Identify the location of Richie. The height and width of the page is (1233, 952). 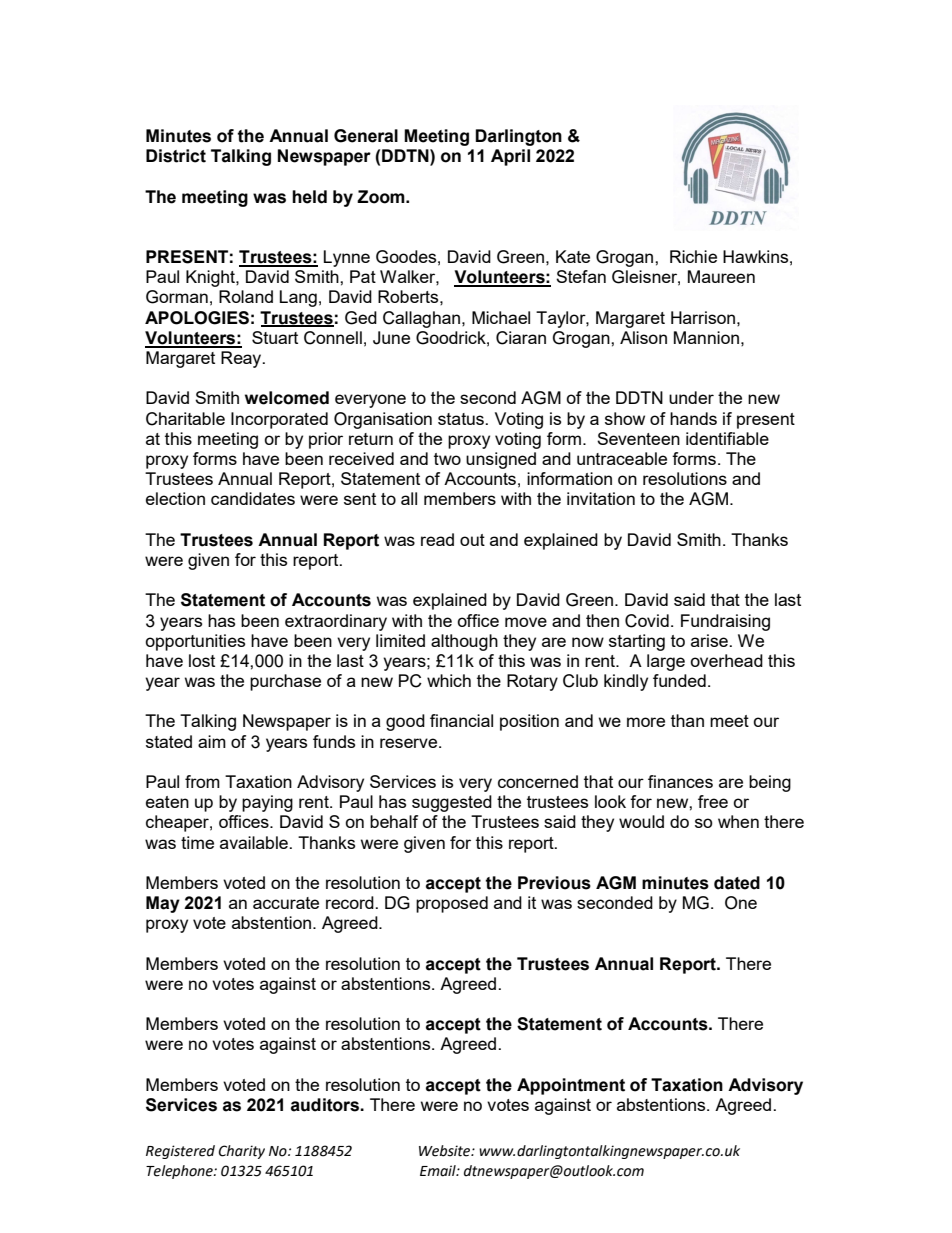
(693, 256).
